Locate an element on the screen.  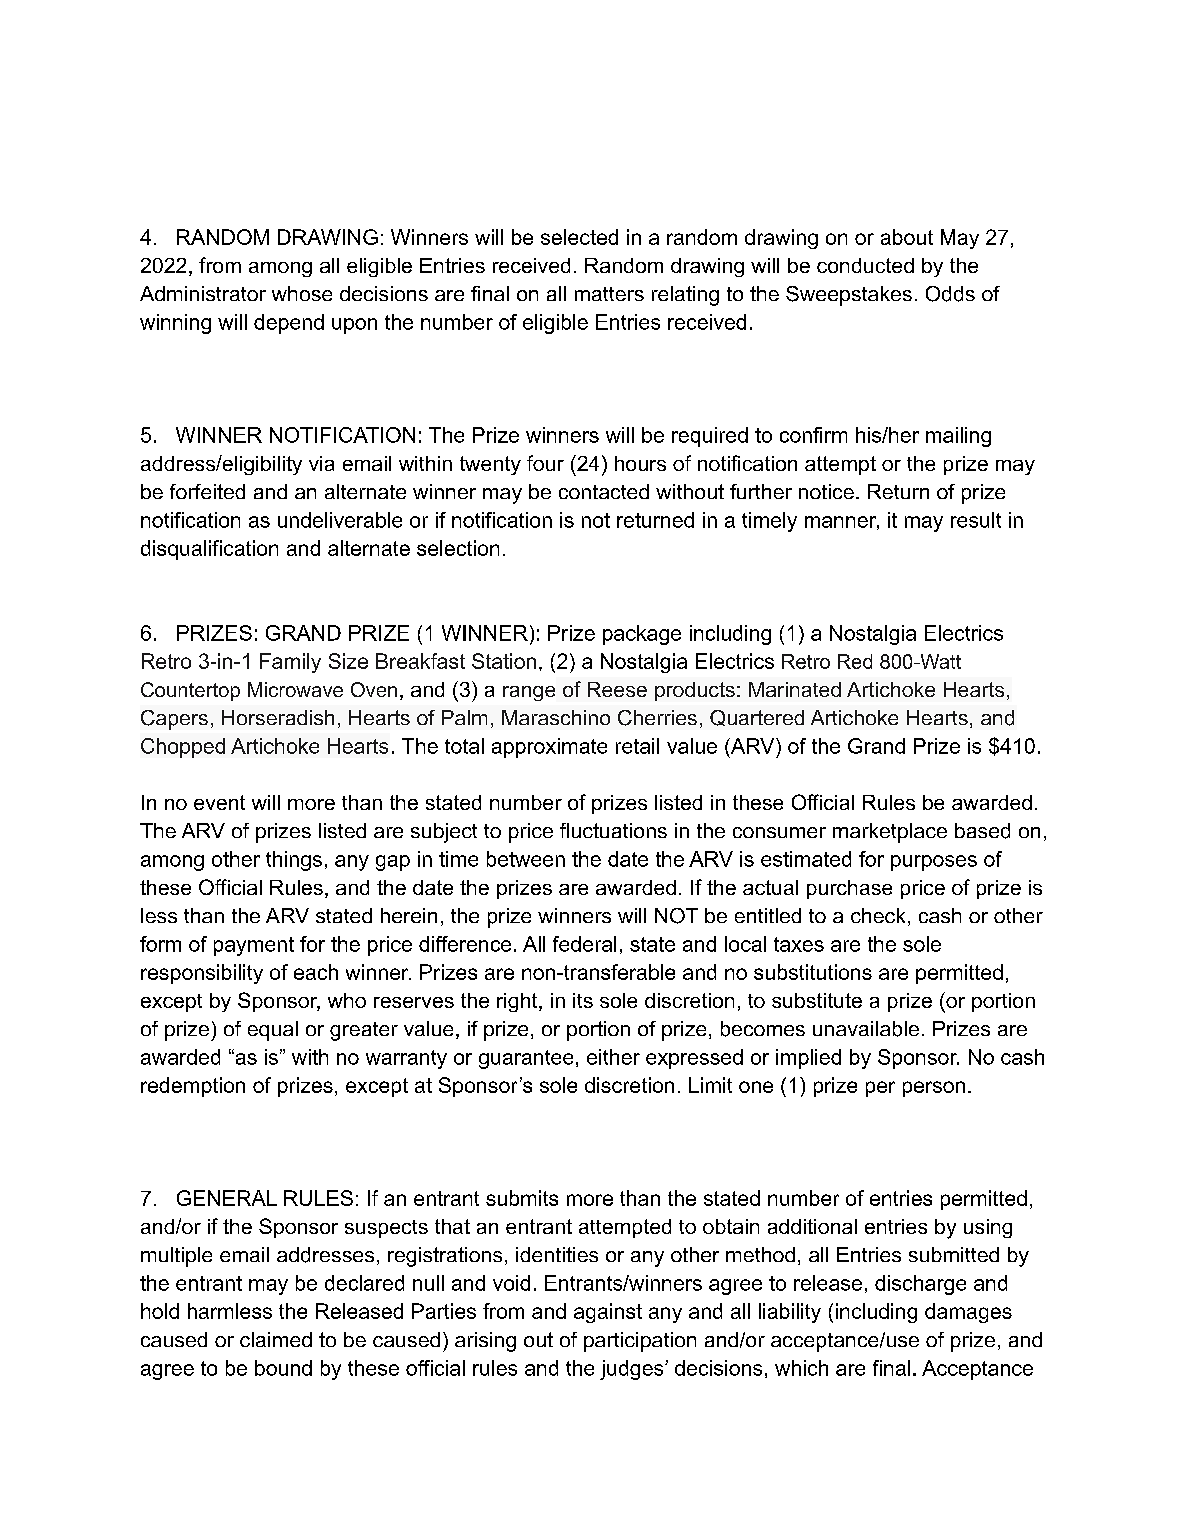
claimed is located at coordinates (276, 1339).
